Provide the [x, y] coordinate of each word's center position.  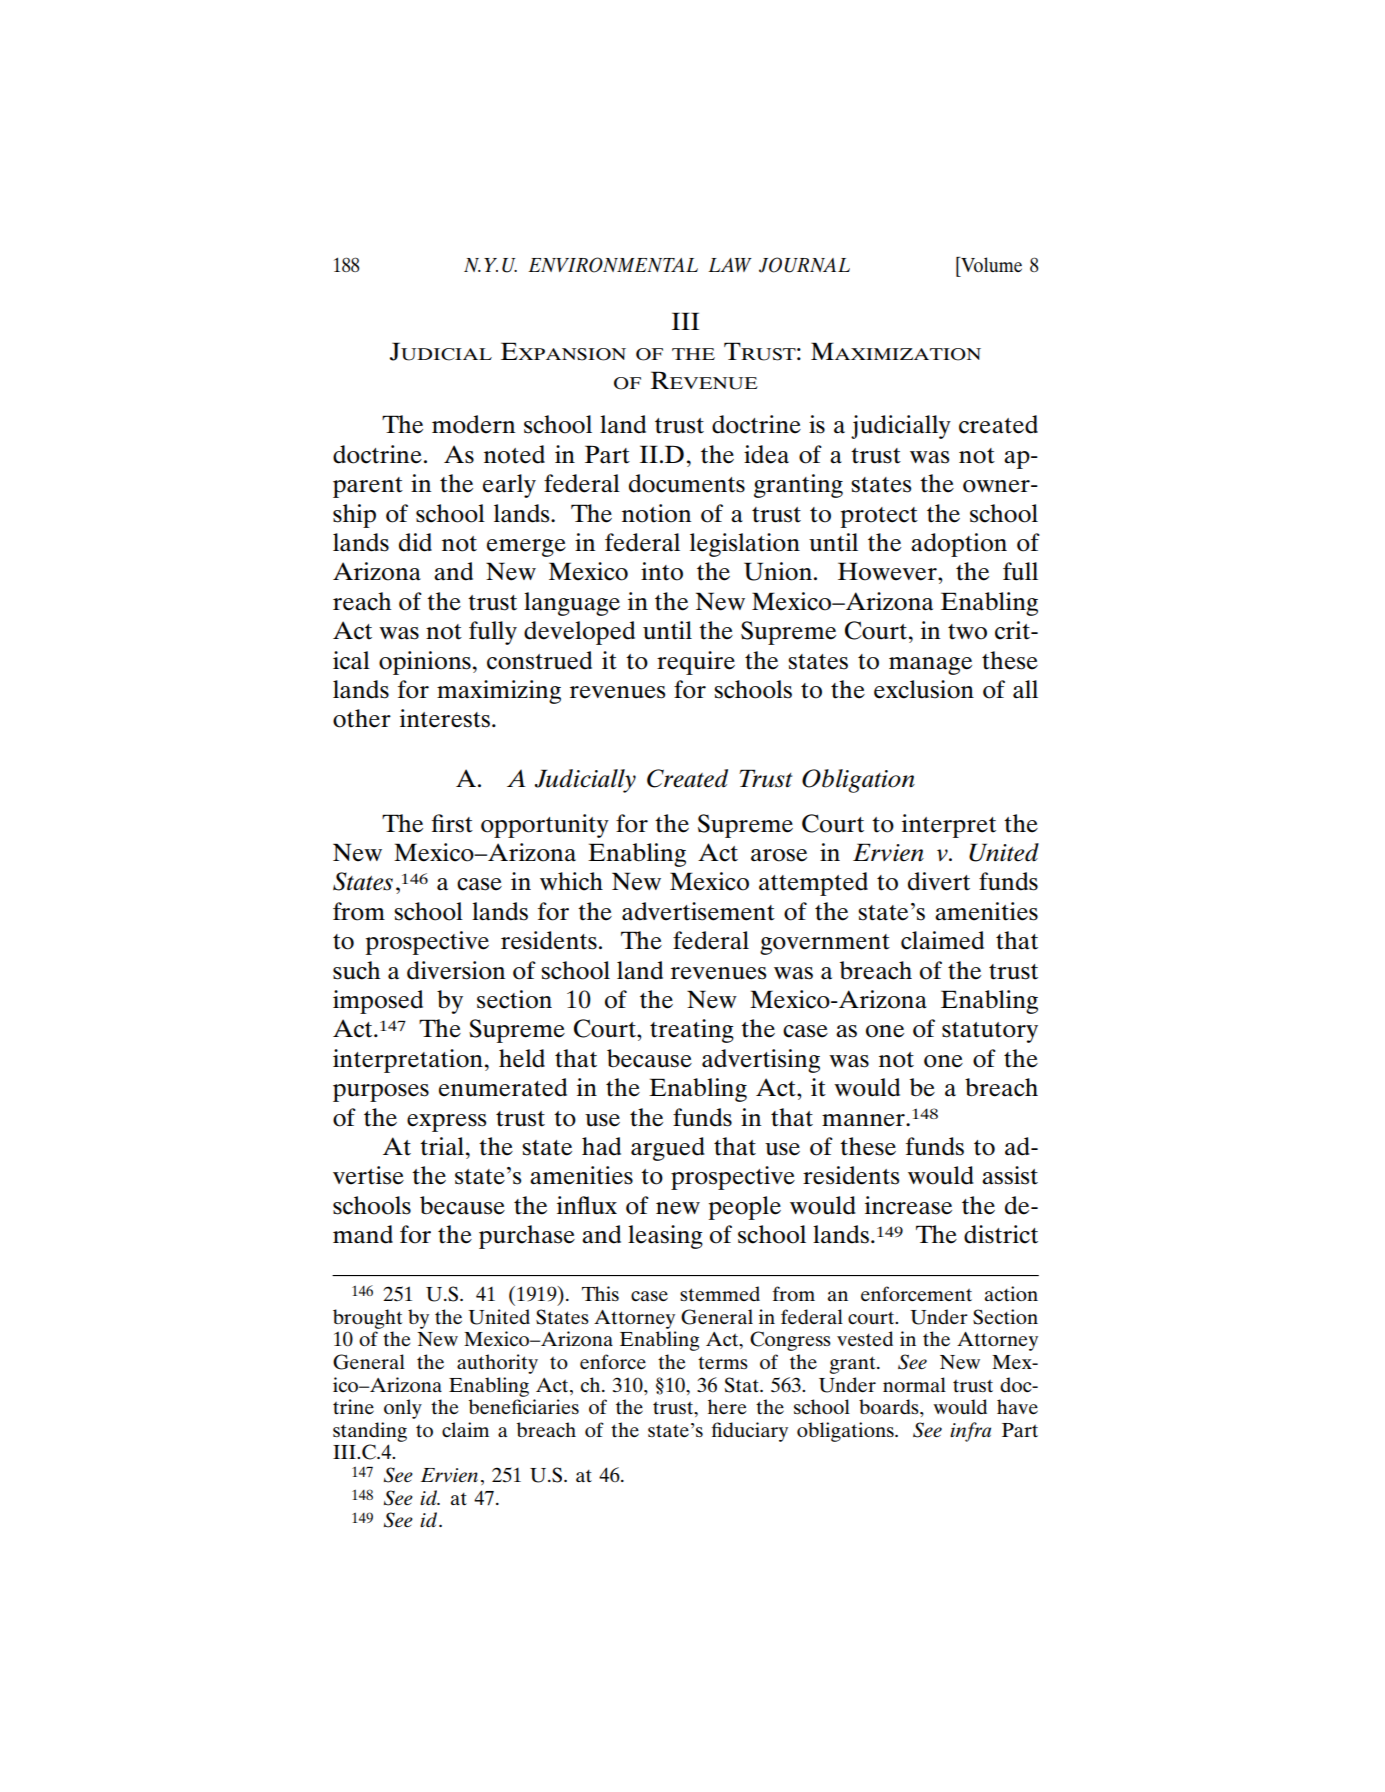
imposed [378, 1002]
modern [474, 424]
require [696, 663]
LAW [730, 265]
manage [930, 666]
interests [445, 718]
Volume [990, 264]
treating [692, 1031]
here [727, 1406]
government [825, 944]
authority [497, 1364]
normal [914, 1384]
